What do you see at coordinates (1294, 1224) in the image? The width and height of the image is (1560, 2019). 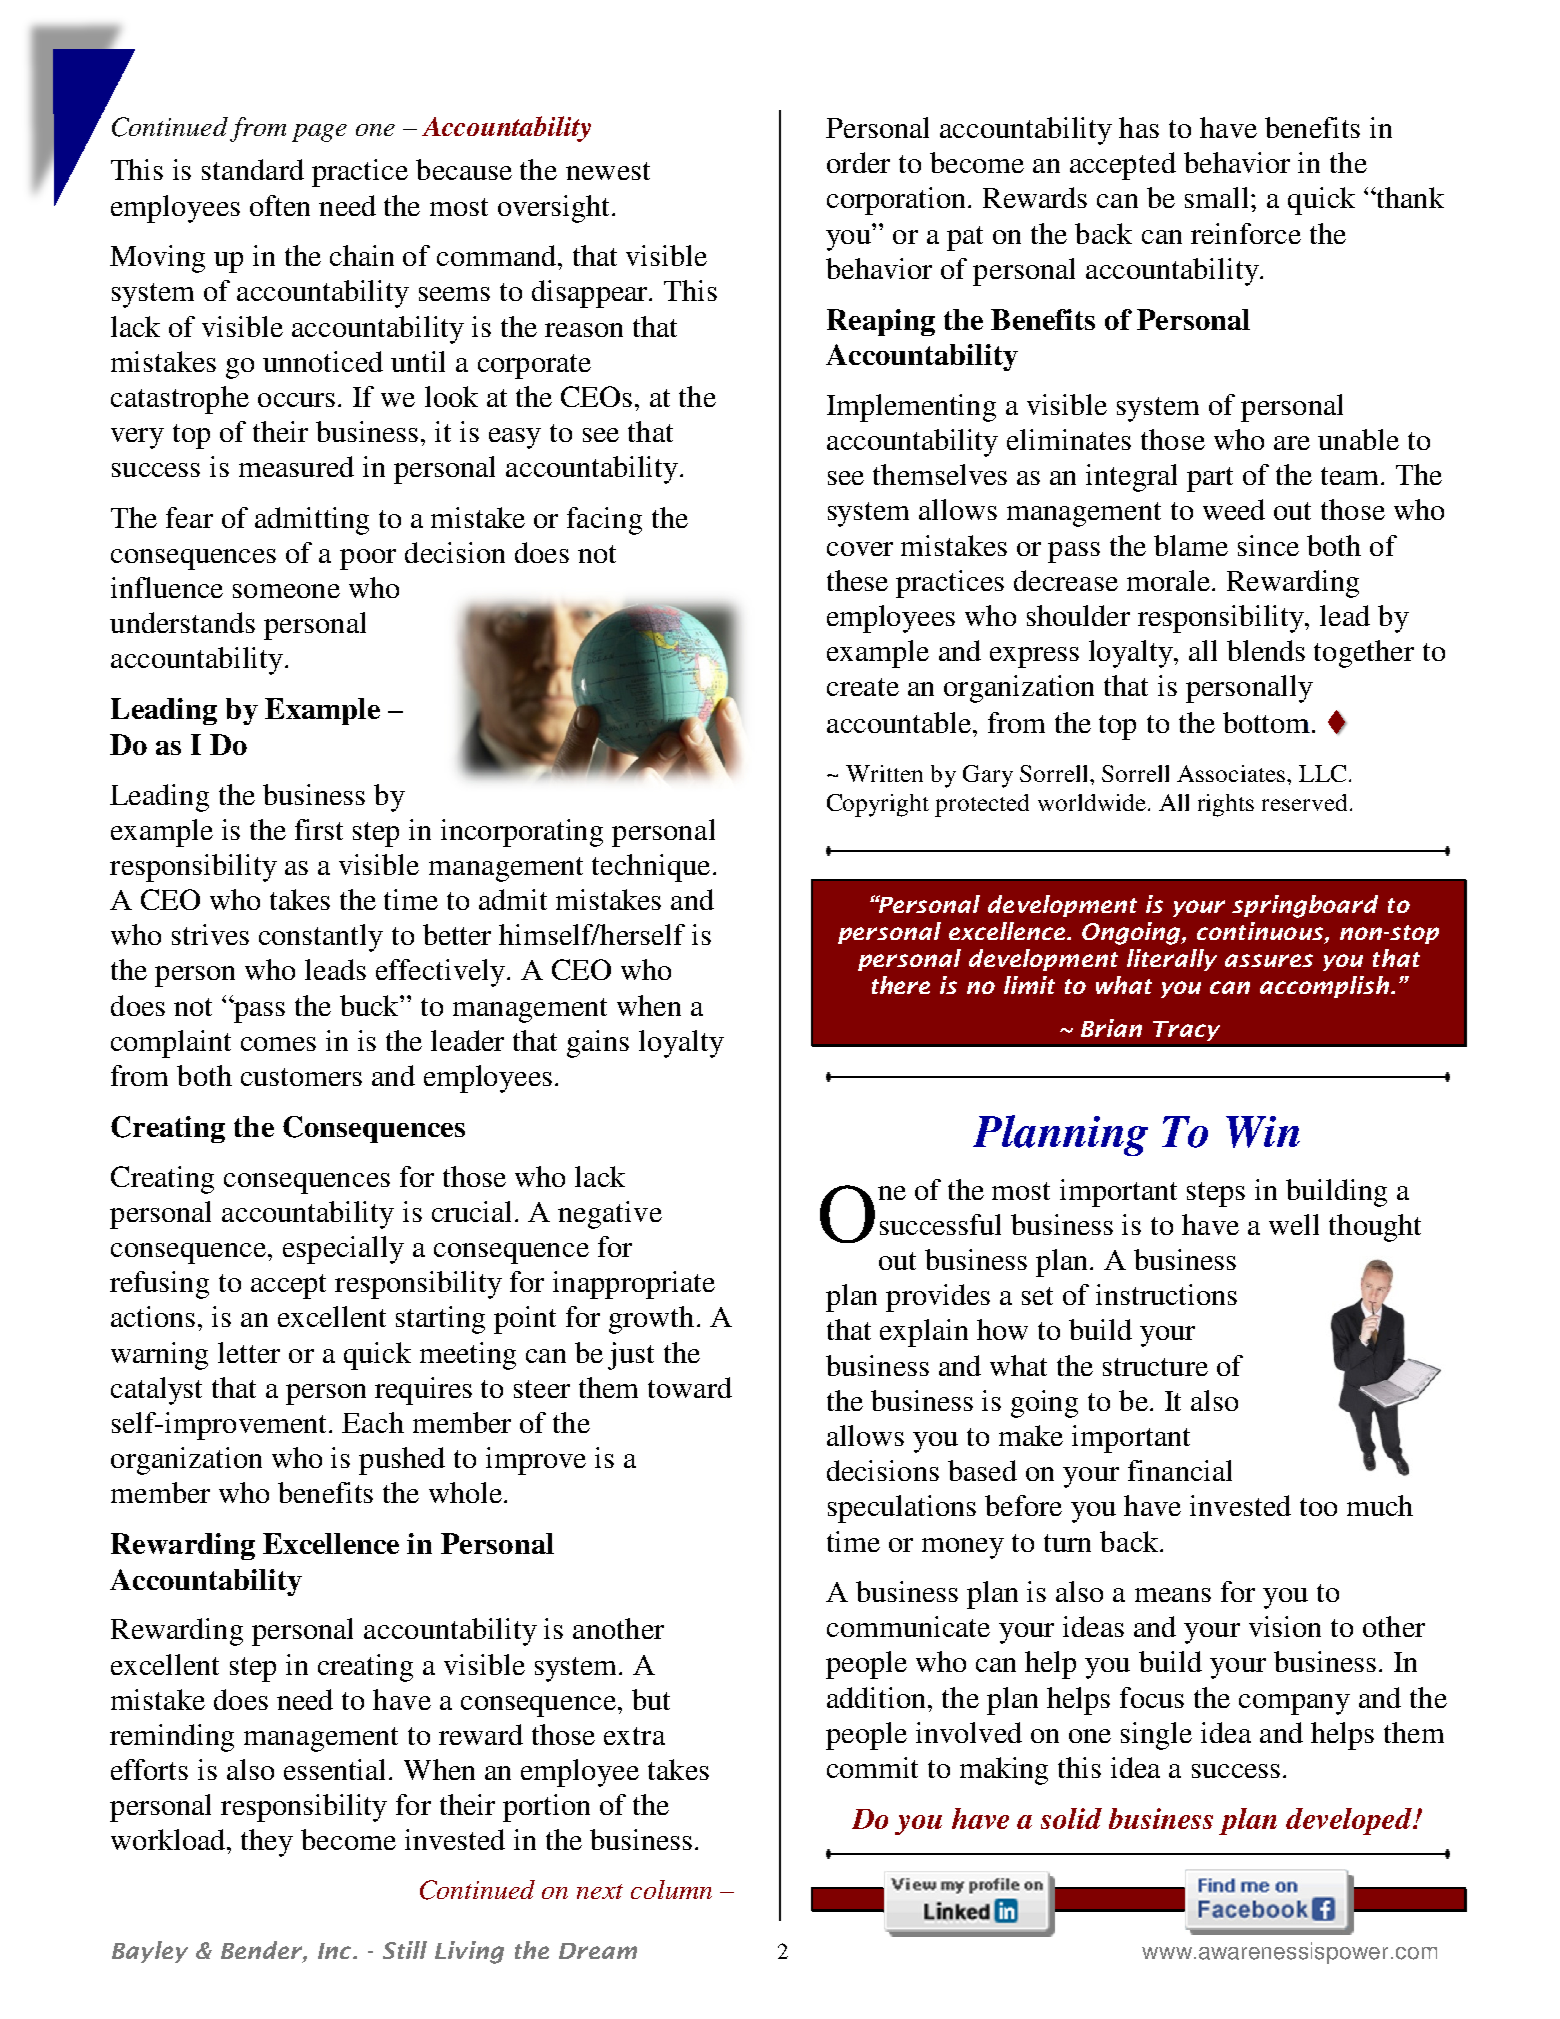 I see `well` at bounding box center [1294, 1224].
